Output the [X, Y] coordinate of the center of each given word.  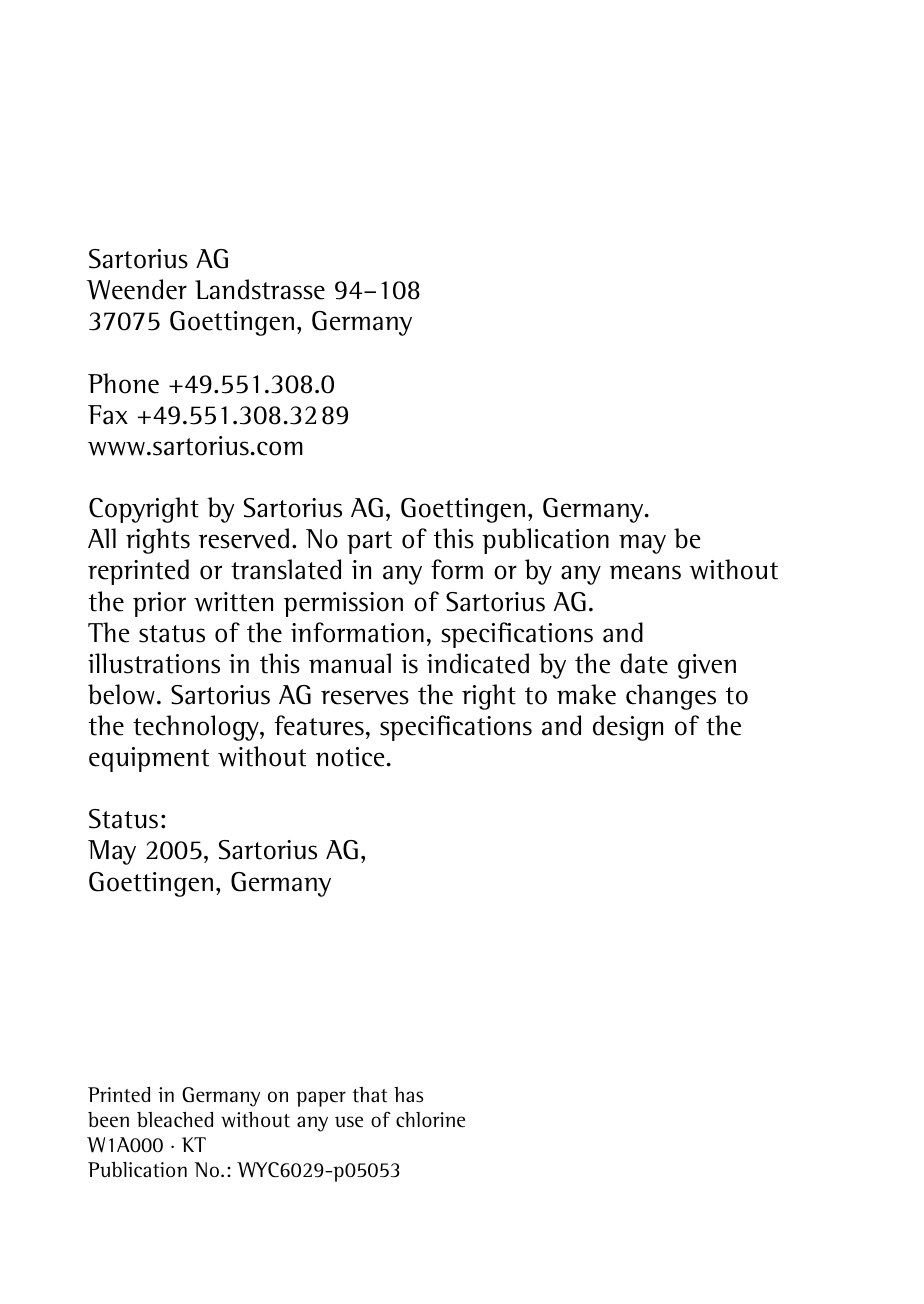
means [645, 572]
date [644, 663]
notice [350, 757]
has [408, 1095]
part [369, 542]
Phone [123, 383]
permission [343, 604]
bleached [175, 1120]
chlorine [430, 1120]
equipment [149, 759]
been [108, 1120]
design [628, 728]
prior [159, 604]
